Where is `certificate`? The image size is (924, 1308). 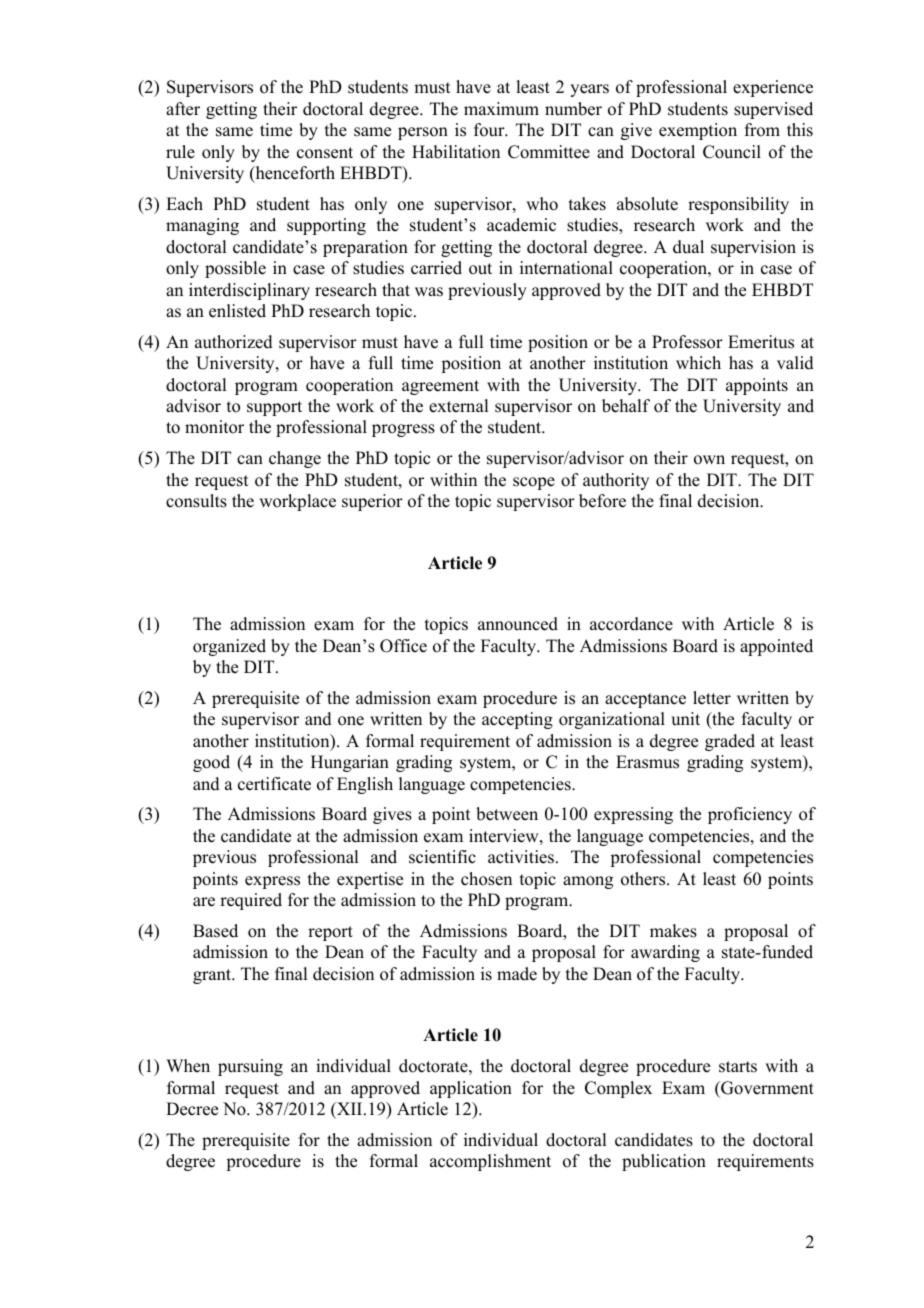 certificate is located at coordinates (274, 784).
